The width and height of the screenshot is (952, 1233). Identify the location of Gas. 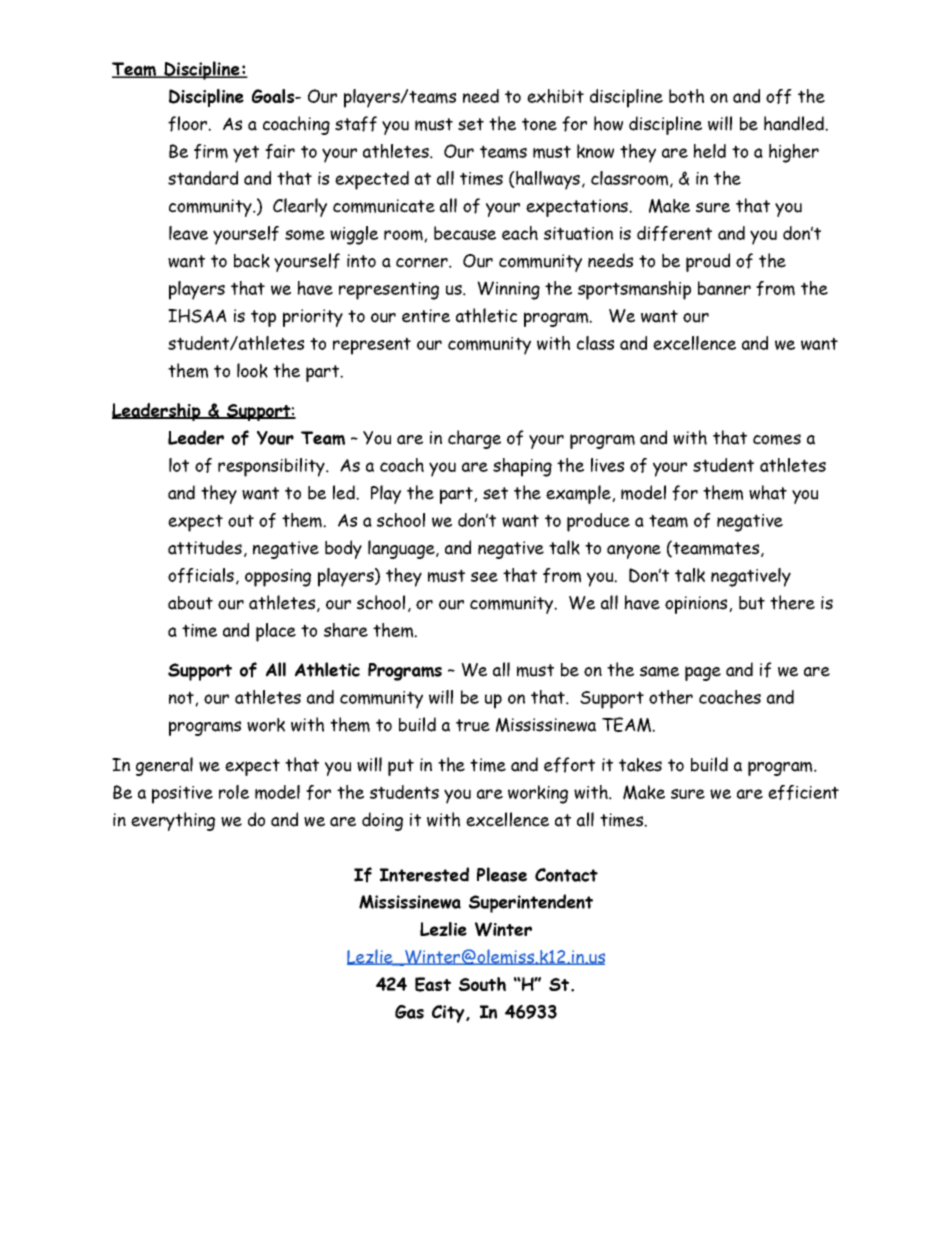
(409, 1012).
